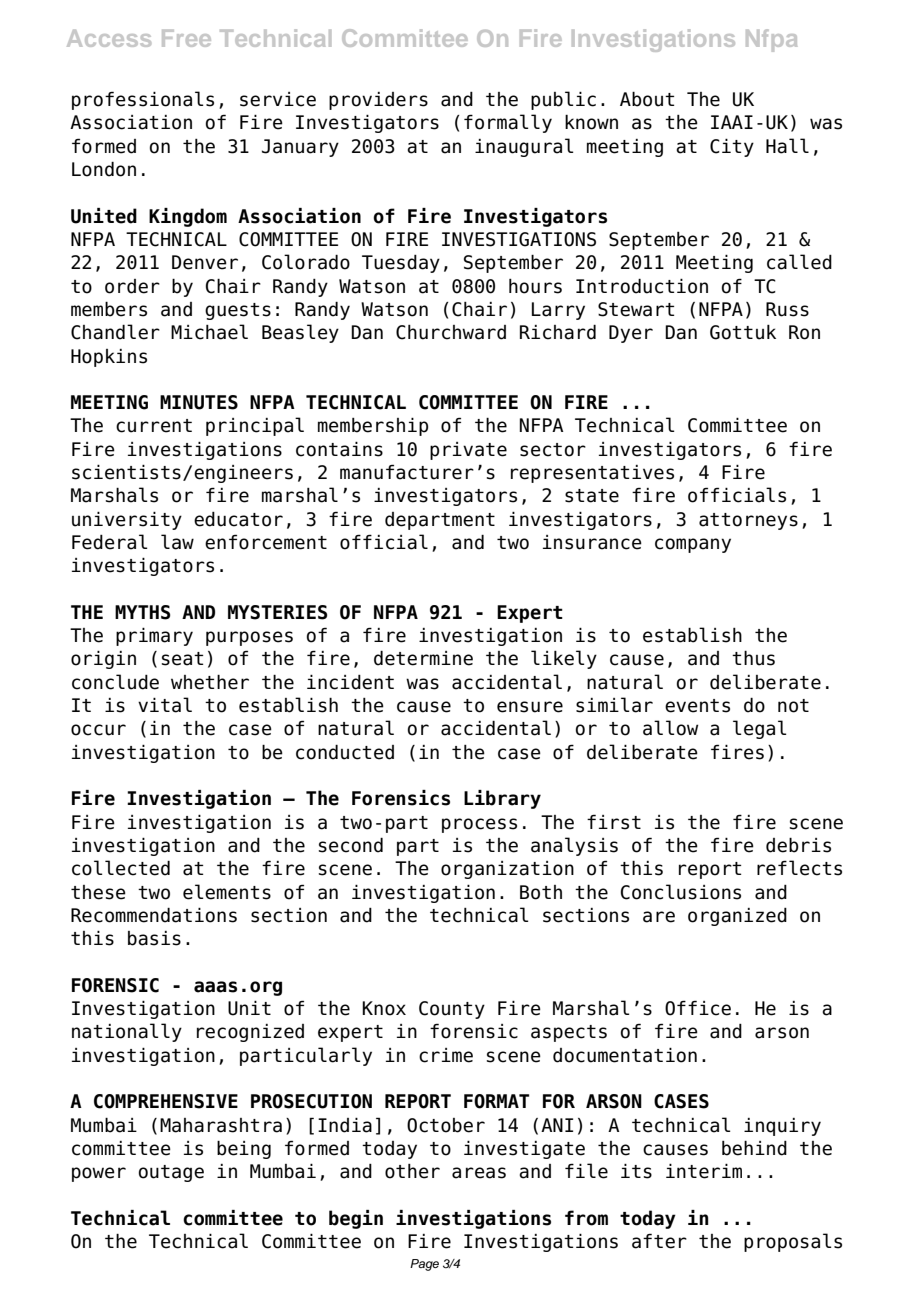 The image size is (924, 1308). Describe the element at coordinates (171, 1173) in the document. I see `outage` at that location.
